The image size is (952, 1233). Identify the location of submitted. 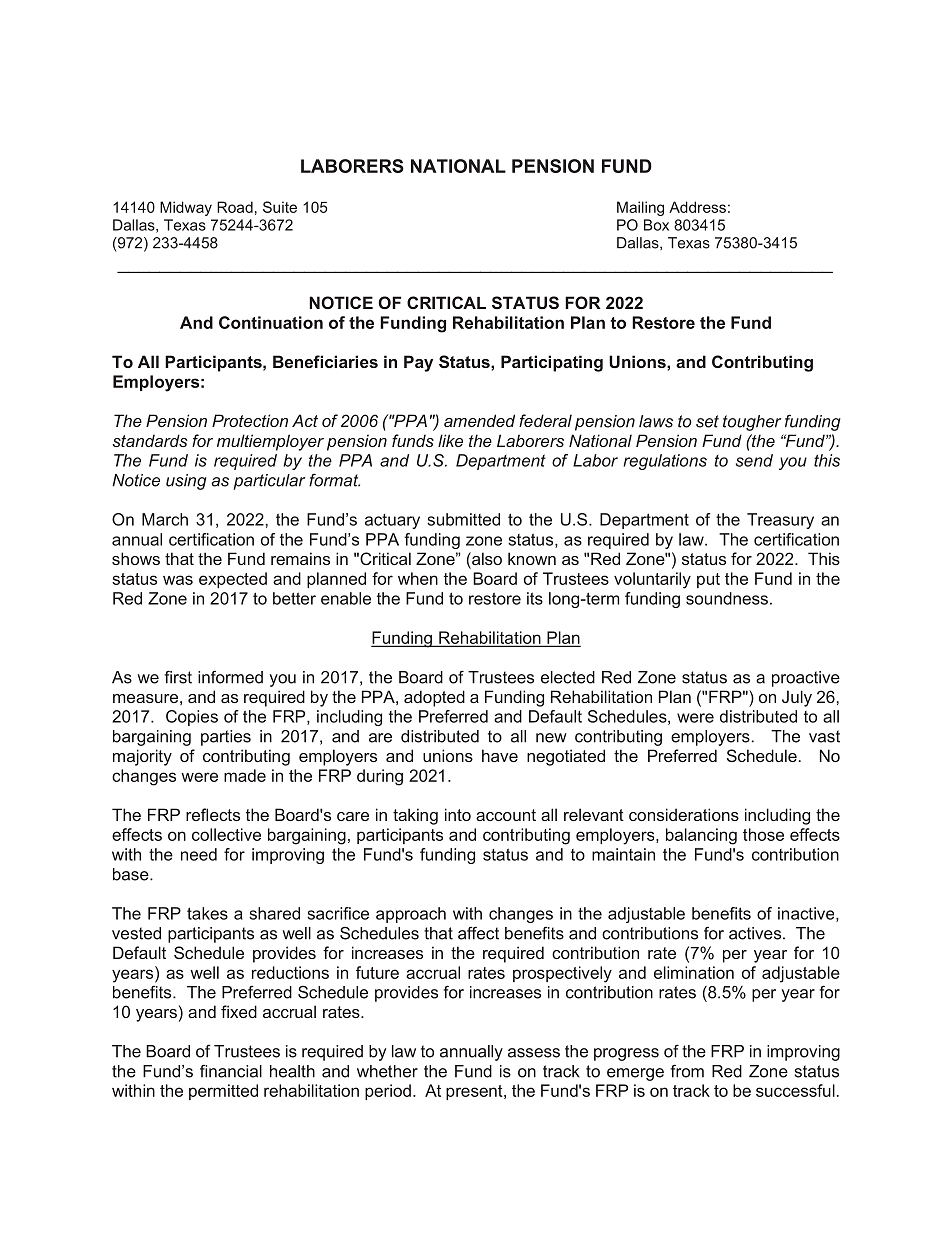
(463, 519).
